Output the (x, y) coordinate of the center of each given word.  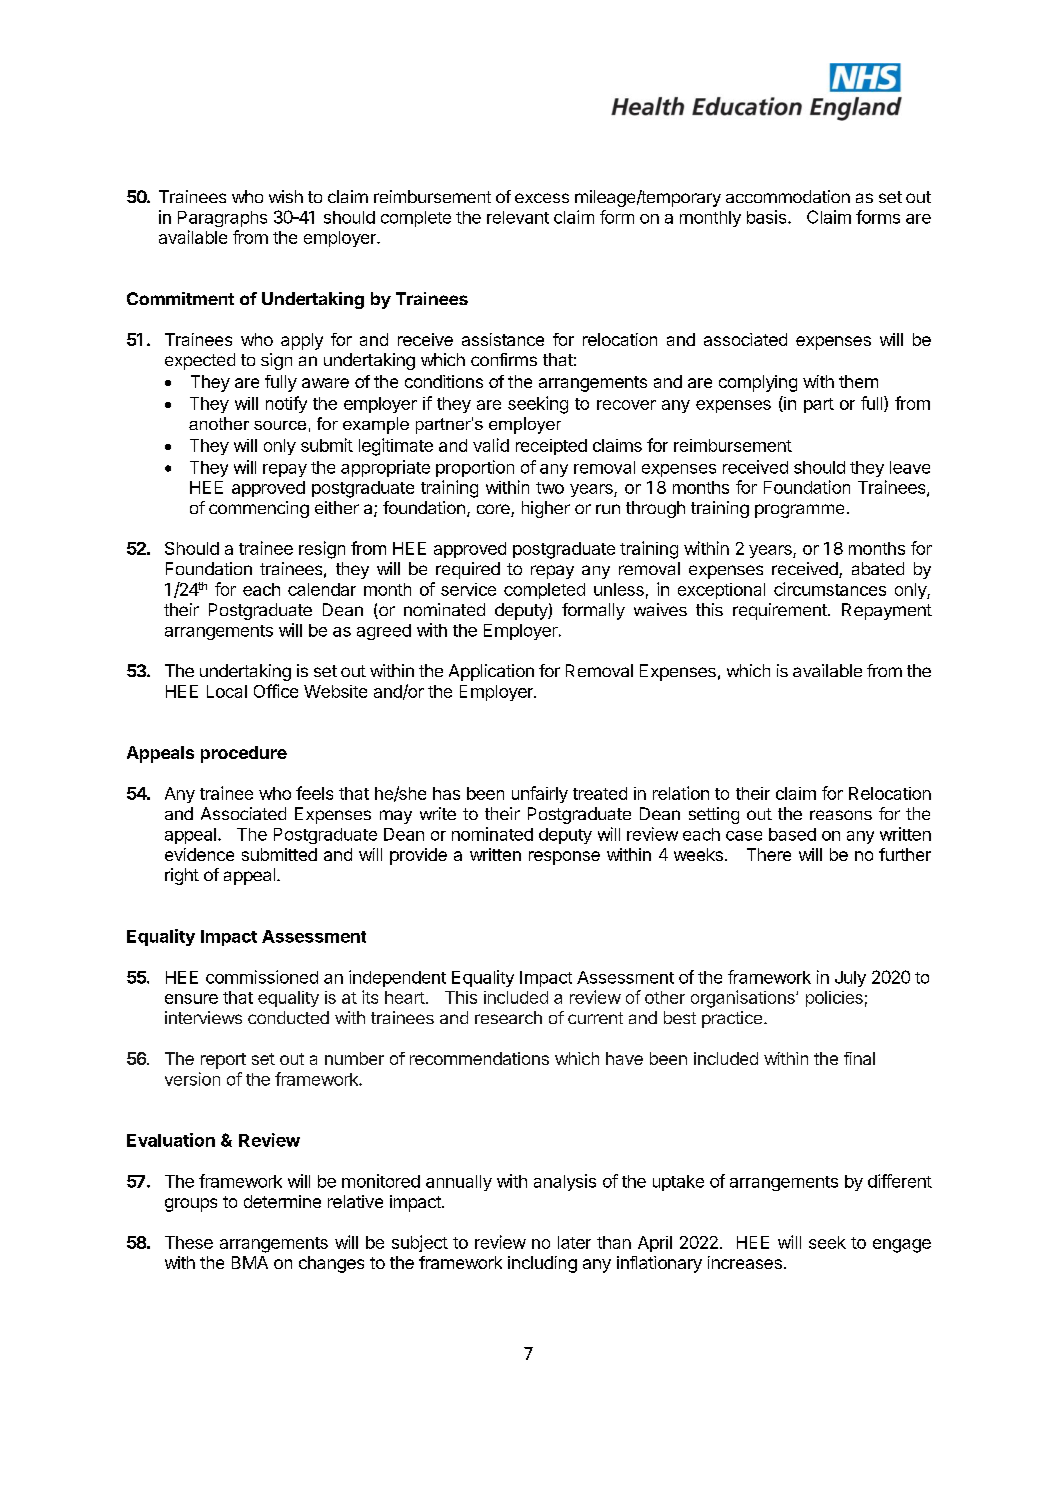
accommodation (788, 196)
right (182, 876)
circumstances (830, 589)
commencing (259, 509)
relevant (518, 217)
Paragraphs (222, 219)
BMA (250, 1262)
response (564, 858)
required (468, 570)
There (769, 854)
